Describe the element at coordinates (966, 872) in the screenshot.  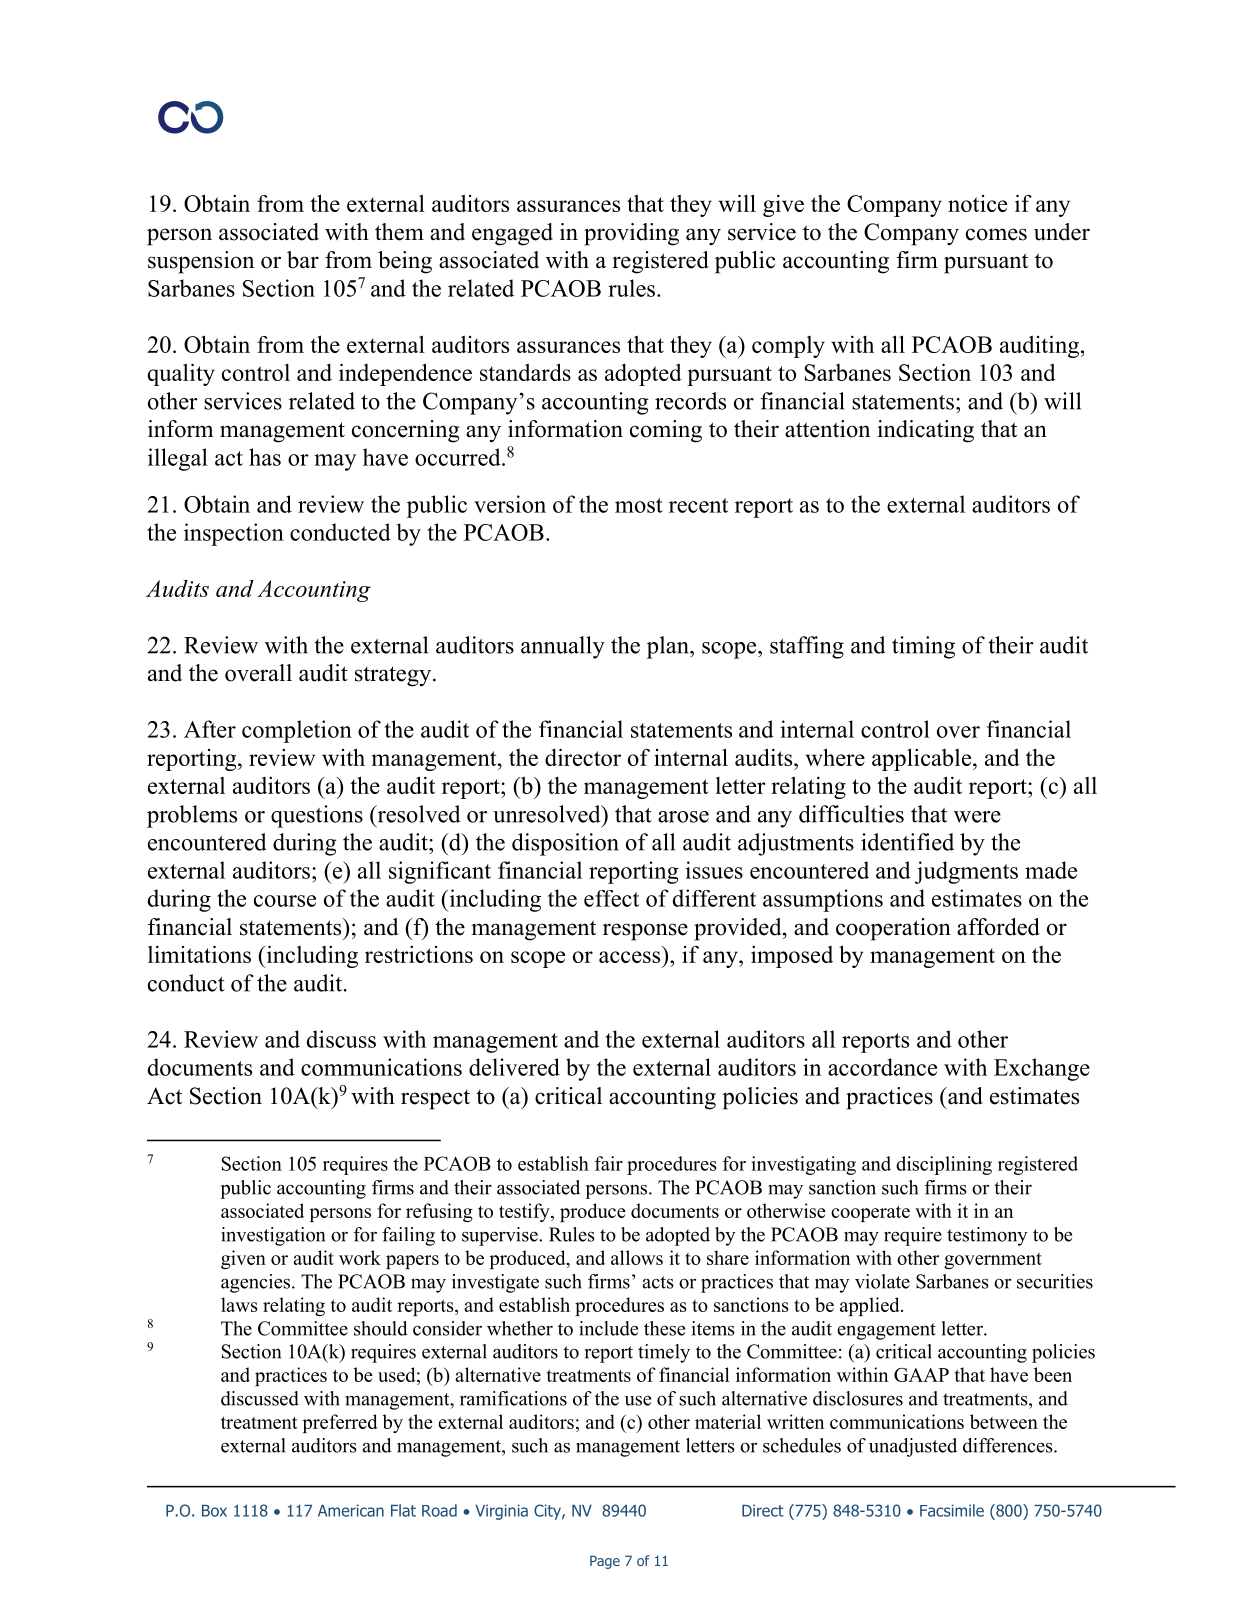
I see `judgments` at that location.
